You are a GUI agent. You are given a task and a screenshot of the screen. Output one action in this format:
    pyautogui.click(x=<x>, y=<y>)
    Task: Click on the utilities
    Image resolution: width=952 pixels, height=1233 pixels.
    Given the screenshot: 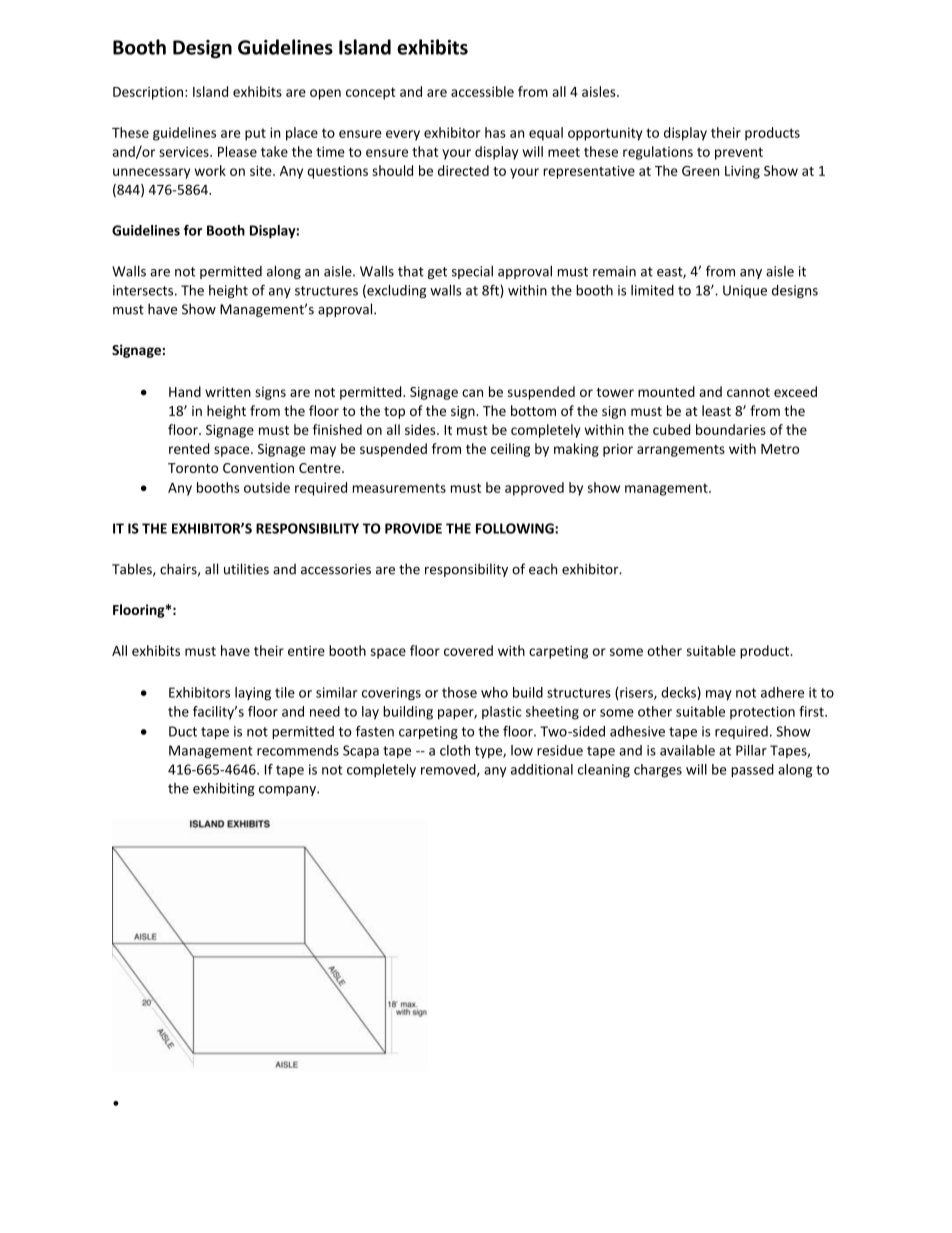 What is the action you would take?
    pyautogui.click(x=246, y=569)
